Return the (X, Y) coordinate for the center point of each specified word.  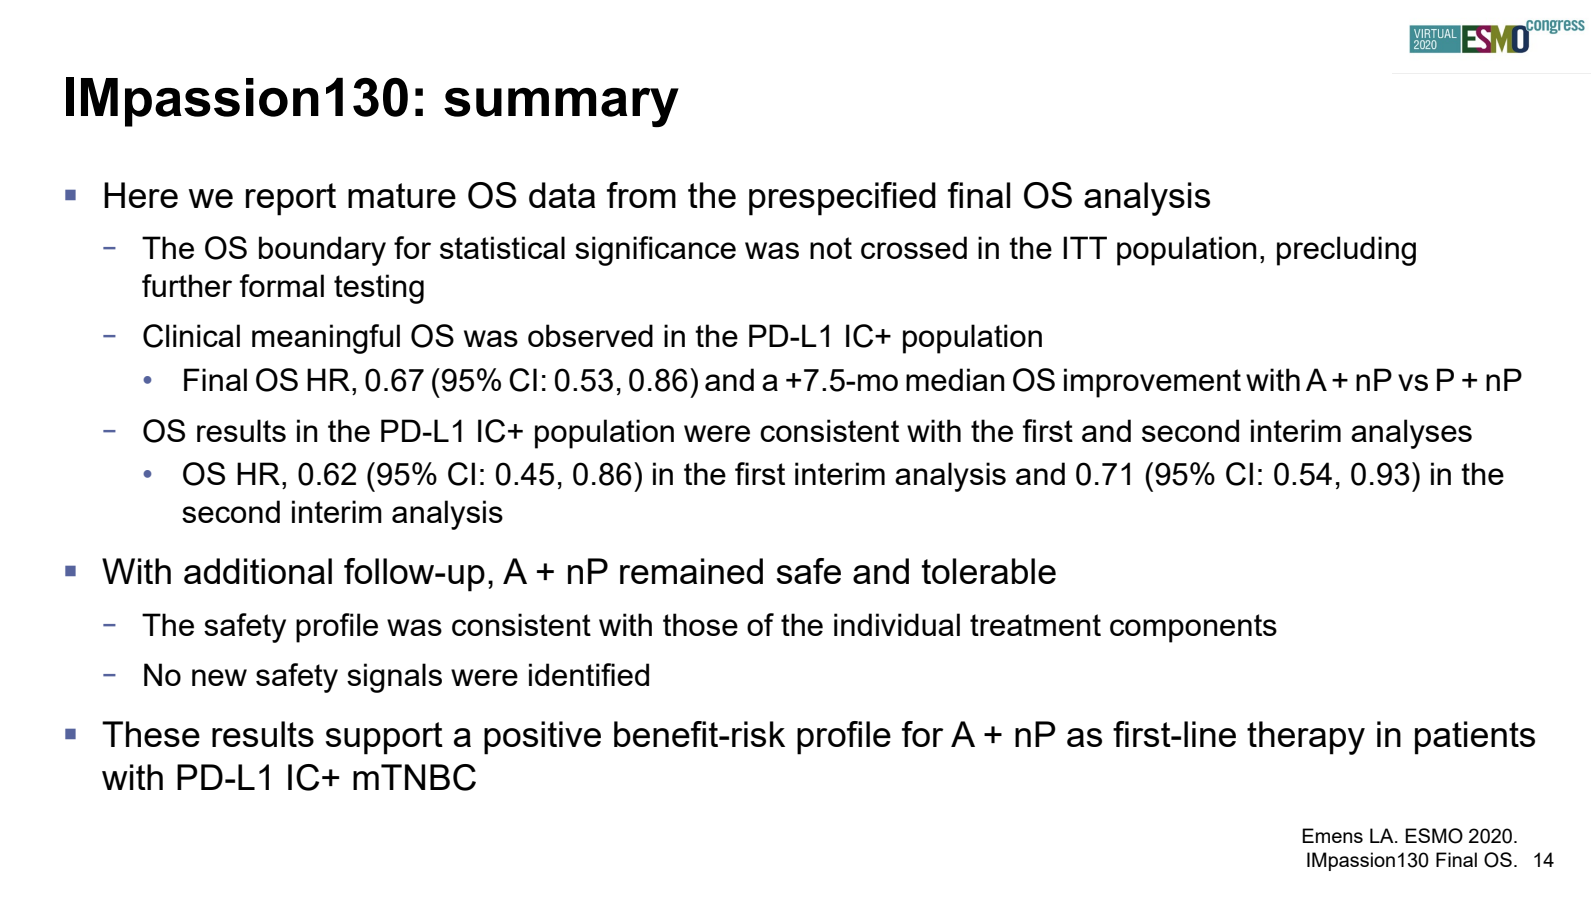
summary (561, 108)
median (955, 379)
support (384, 738)
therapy (1306, 738)
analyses (1411, 434)
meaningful (326, 339)
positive (542, 738)
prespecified (842, 199)
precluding (1346, 251)
